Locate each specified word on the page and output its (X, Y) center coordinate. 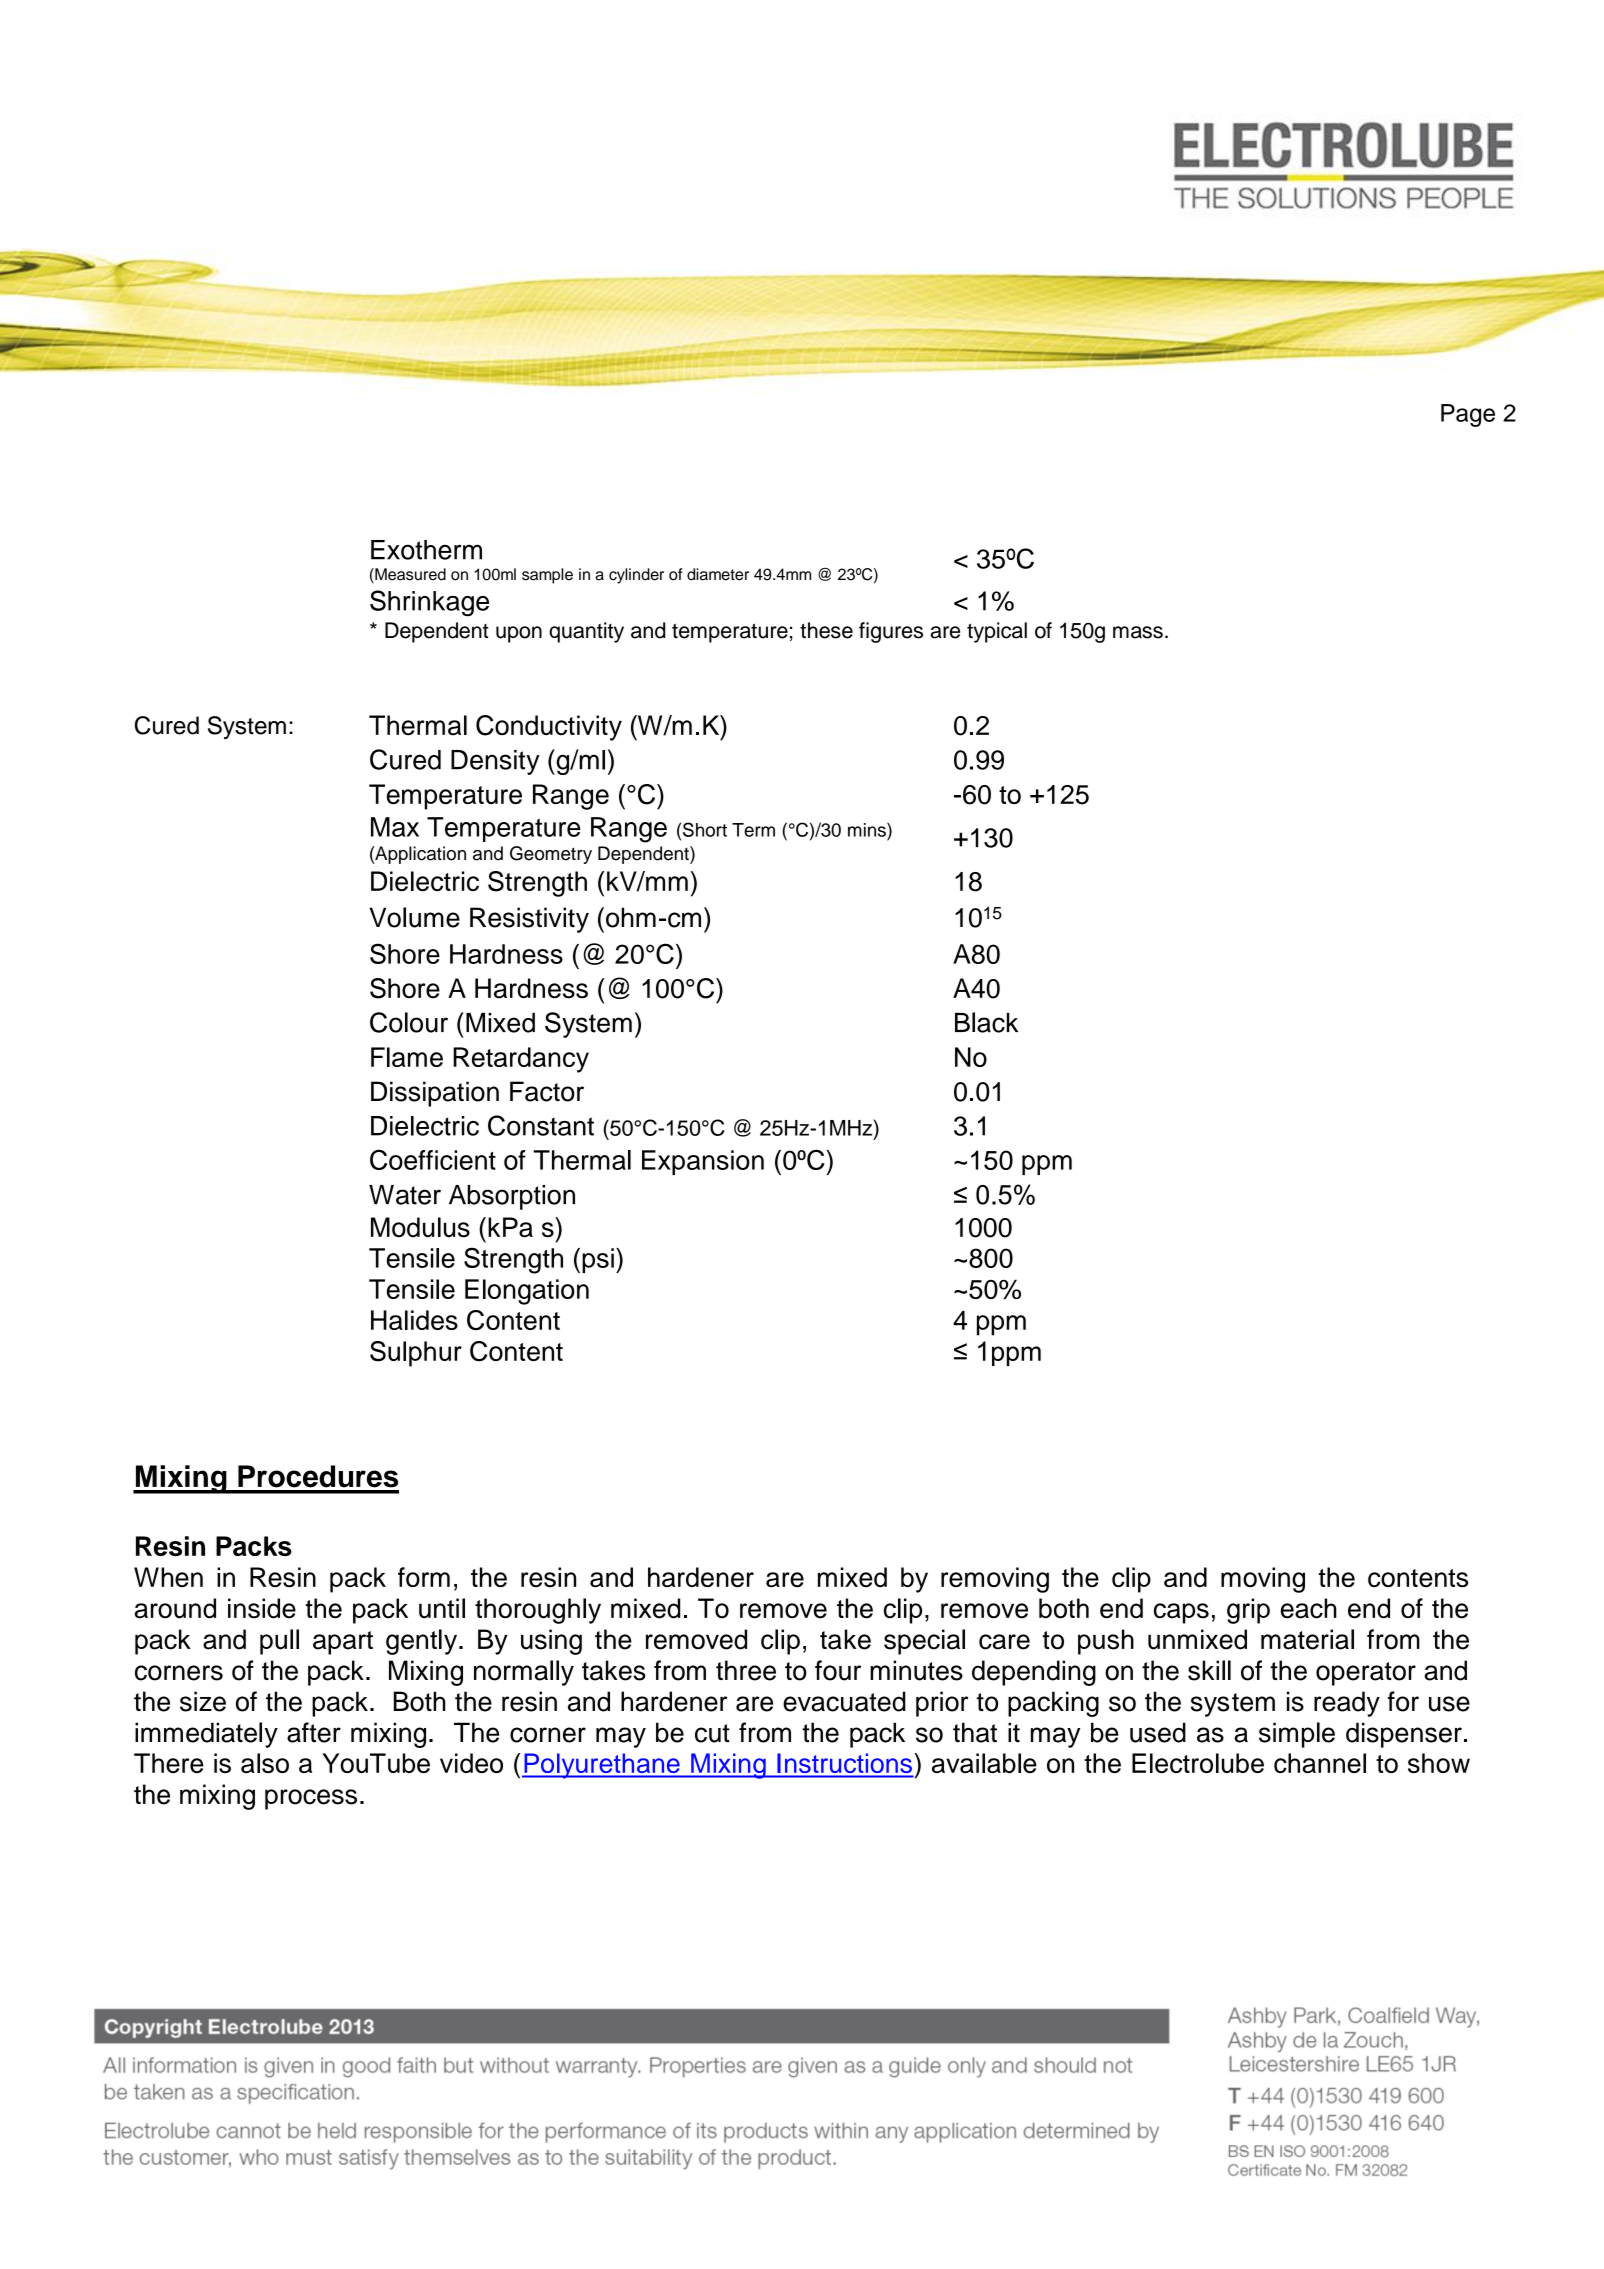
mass (1138, 632)
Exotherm (426, 550)
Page (1468, 415)
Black (986, 1022)
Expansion (703, 1162)
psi (598, 1260)
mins (868, 829)
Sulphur (416, 1354)
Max (395, 827)
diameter (718, 574)
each (1309, 1608)
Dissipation (435, 1094)
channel (1320, 1763)
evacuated (844, 1701)
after (314, 1732)
